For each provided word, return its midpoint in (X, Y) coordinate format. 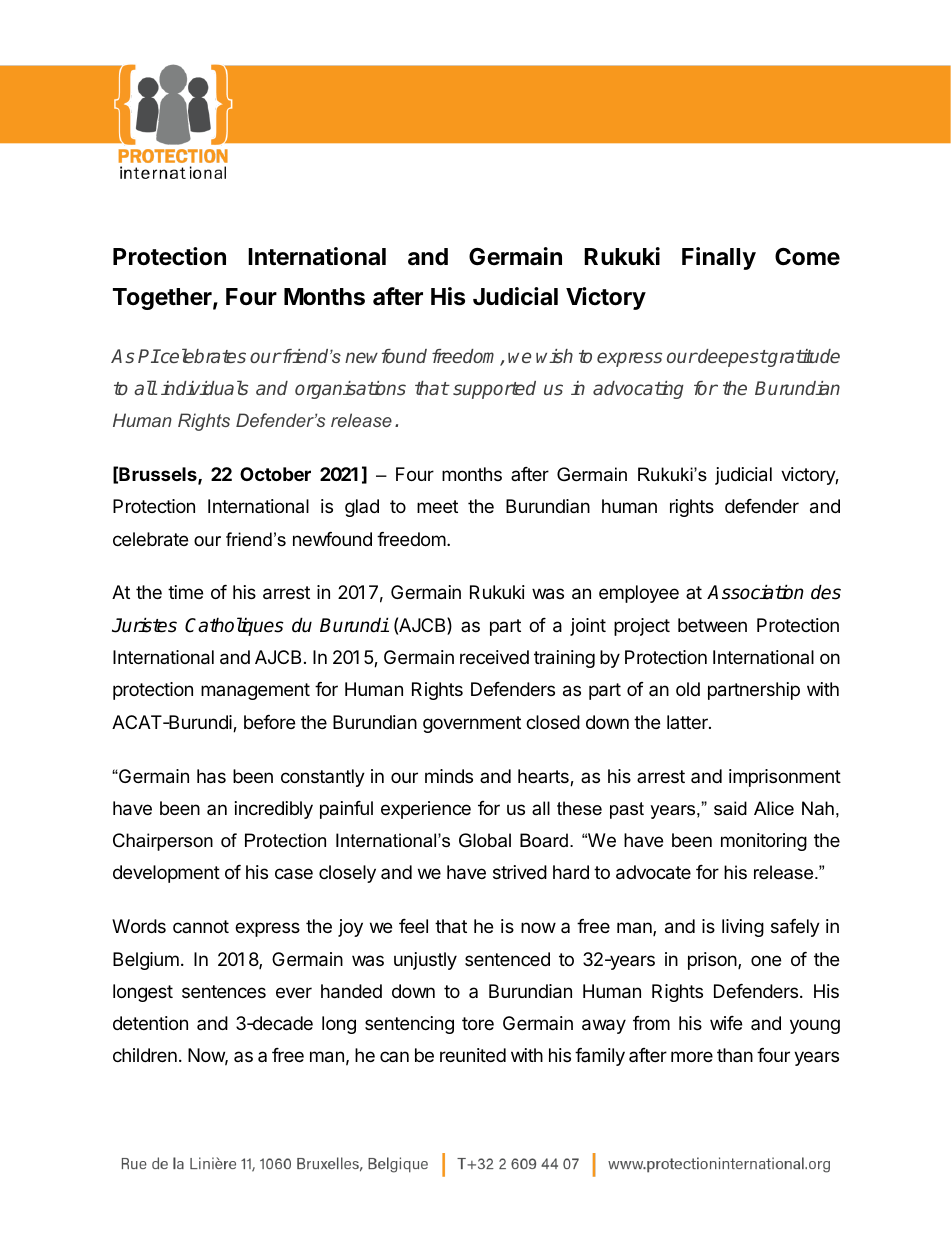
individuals (204, 387)
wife (726, 1023)
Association (755, 592)
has (211, 776)
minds (449, 776)
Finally (719, 258)
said (730, 808)
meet (437, 506)
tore (478, 1023)
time (185, 592)
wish (554, 356)
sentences (224, 991)
